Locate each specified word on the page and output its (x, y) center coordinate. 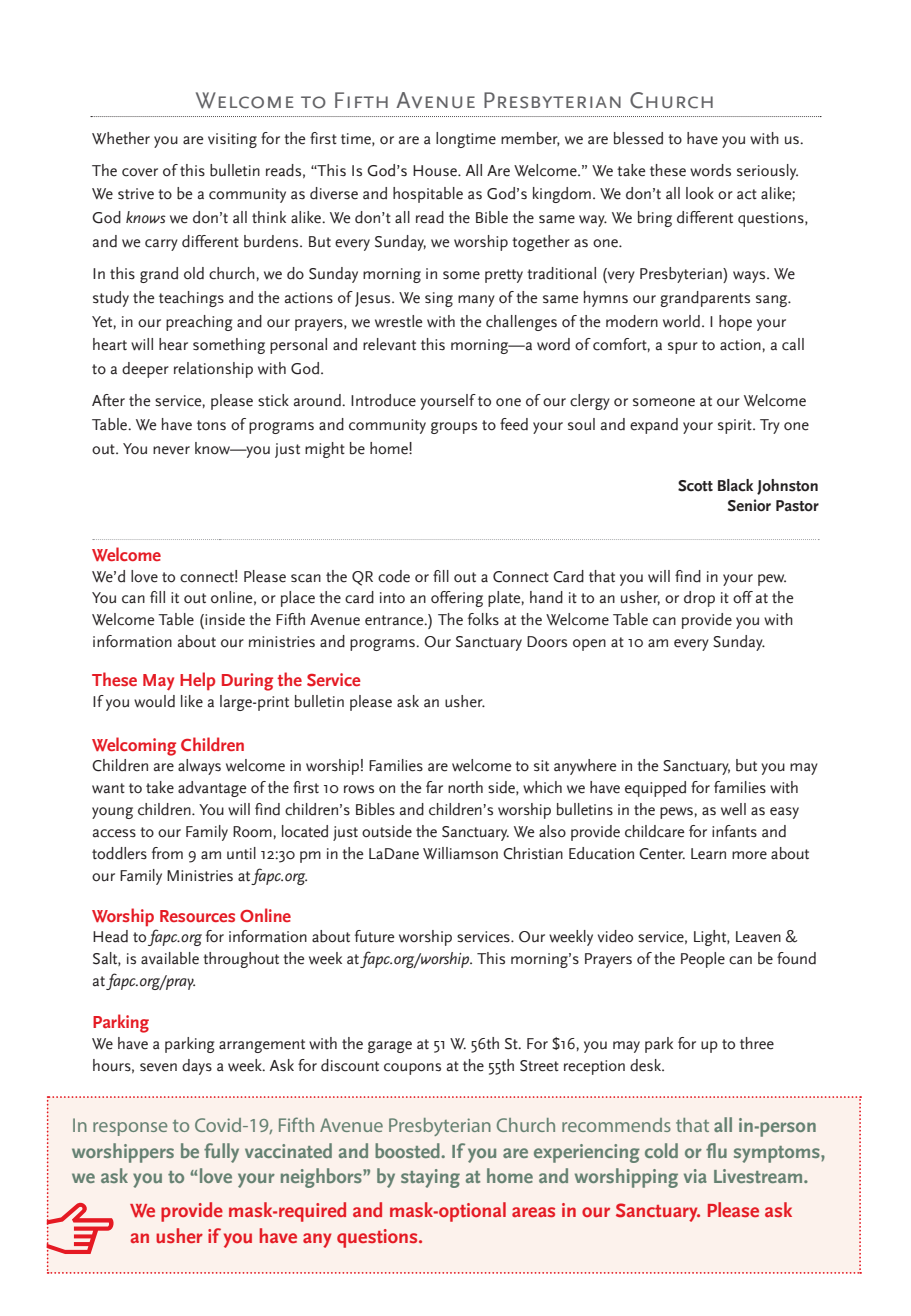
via (695, 1176)
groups (454, 428)
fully (221, 1153)
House (436, 171)
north (465, 787)
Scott (695, 486)
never (171, 450)
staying (430, 1178)
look (700, 193)
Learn (708, 854)
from (167, 853)
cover (140, 172)
